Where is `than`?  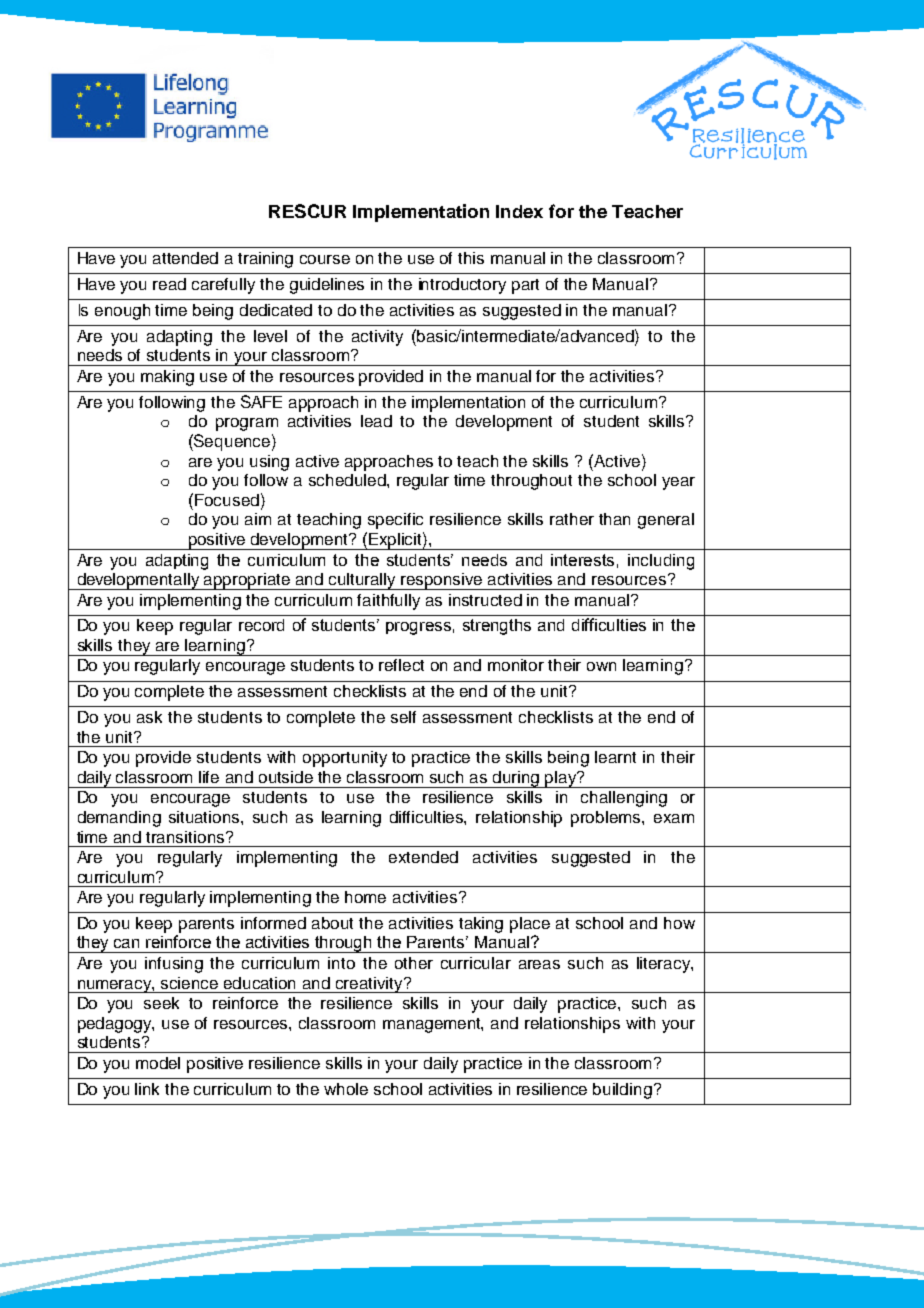
than is located at coordinates (614, 519).
